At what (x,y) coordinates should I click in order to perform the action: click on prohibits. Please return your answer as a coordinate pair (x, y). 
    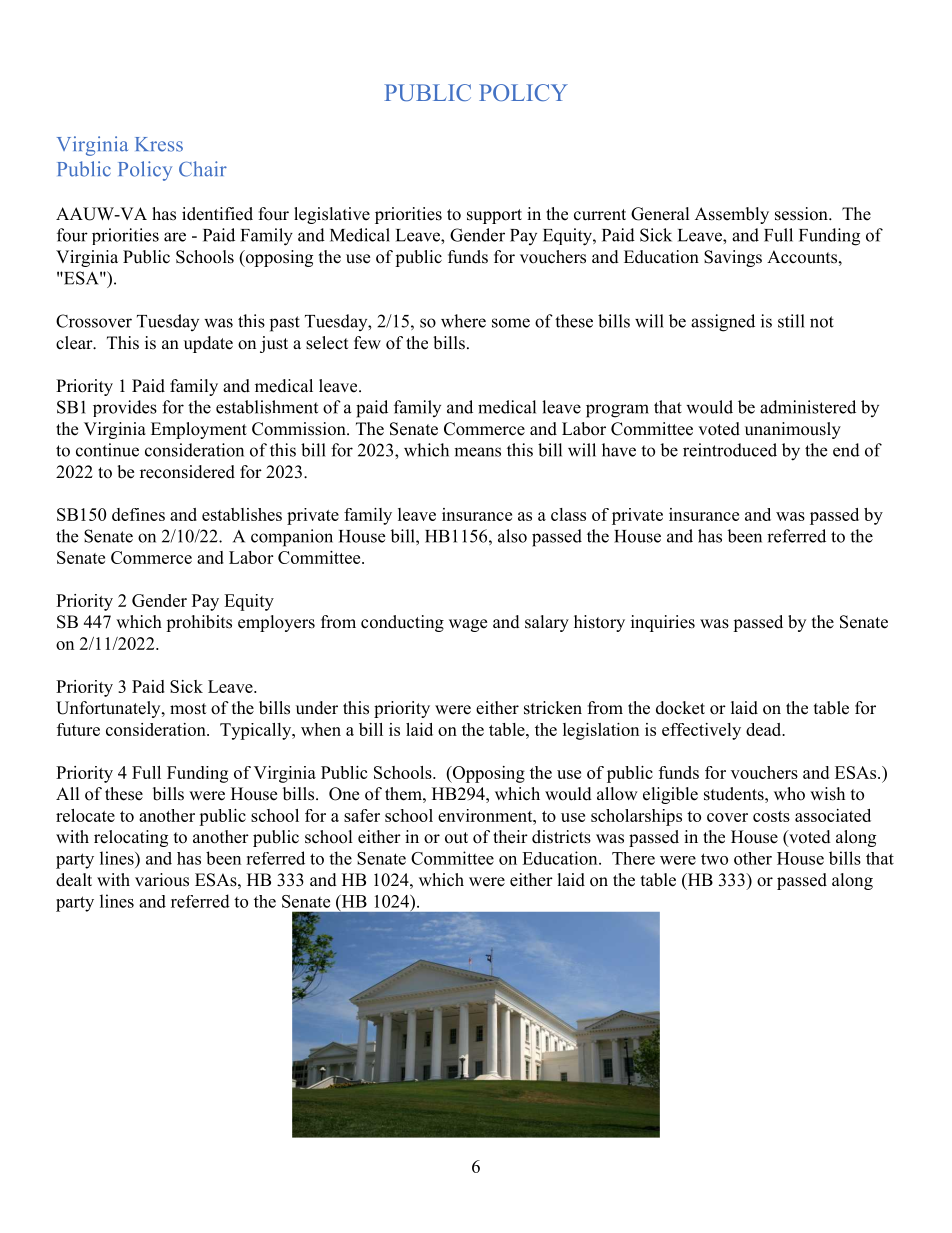
    Looking at the image, I should click on (199, 623).
